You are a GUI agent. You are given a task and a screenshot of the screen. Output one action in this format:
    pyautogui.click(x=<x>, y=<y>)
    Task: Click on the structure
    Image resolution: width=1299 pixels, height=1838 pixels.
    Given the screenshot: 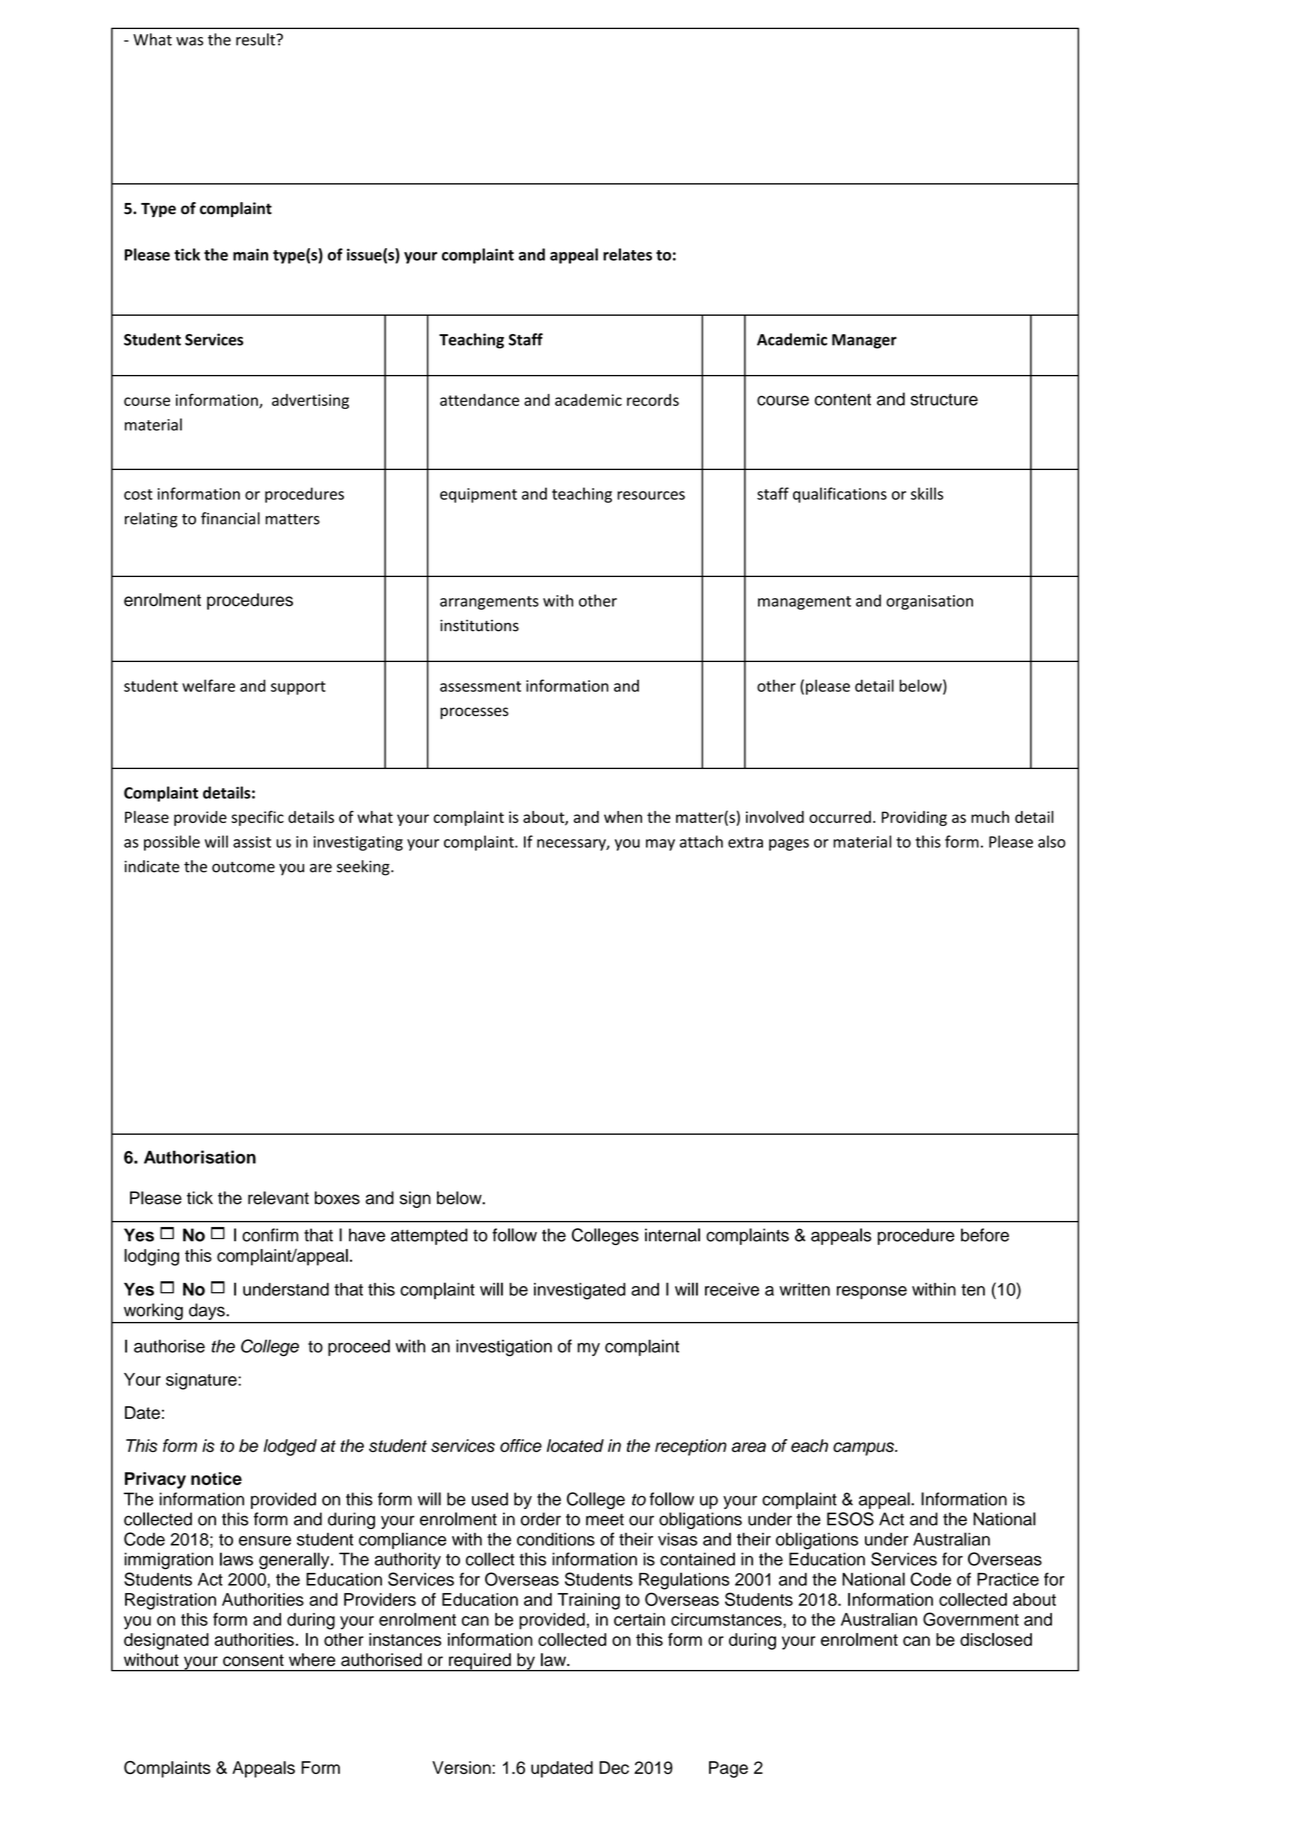 What is the action you would take?
    pyautogui.click(x=944, y=399)
